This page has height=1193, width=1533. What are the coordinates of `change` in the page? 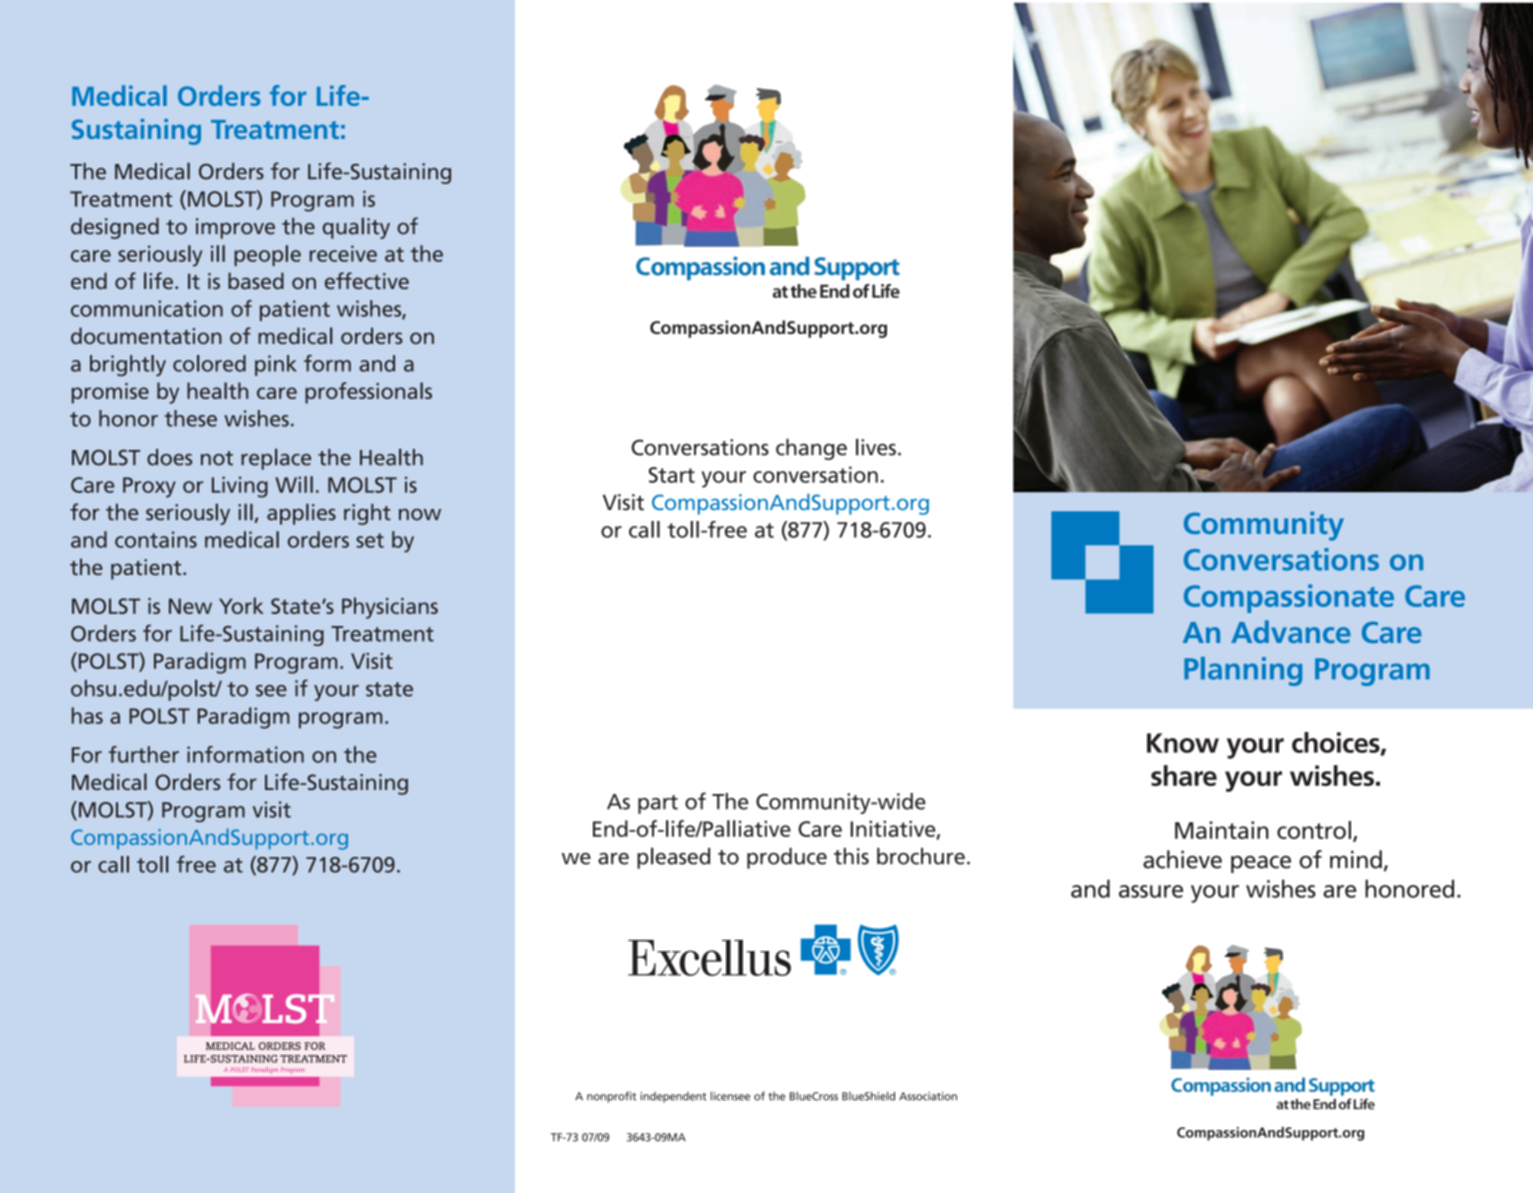 It's located at (811, 449).
